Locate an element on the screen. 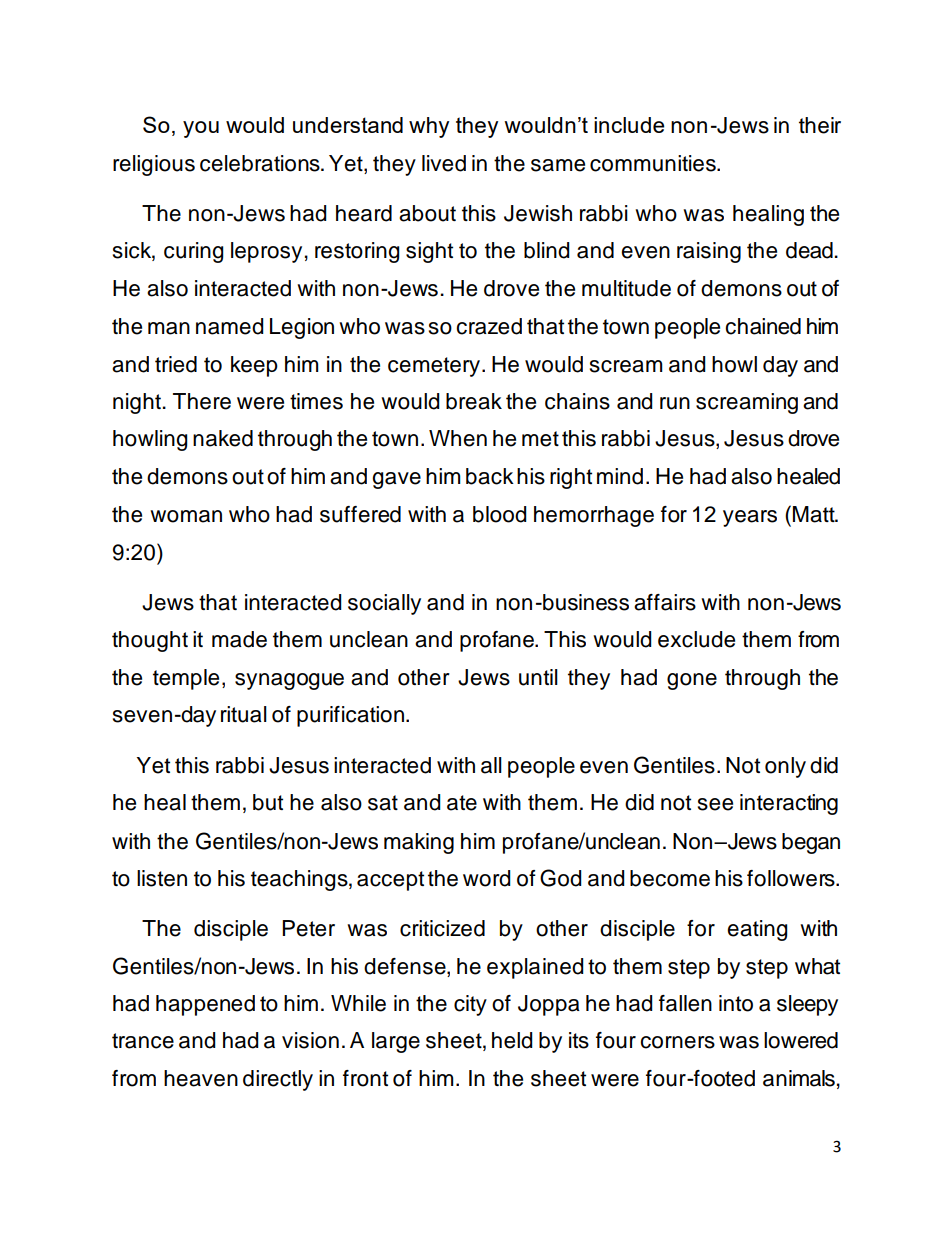 This screenshot has height=1233, width=952. held is located at coordinates (512, 1040).
